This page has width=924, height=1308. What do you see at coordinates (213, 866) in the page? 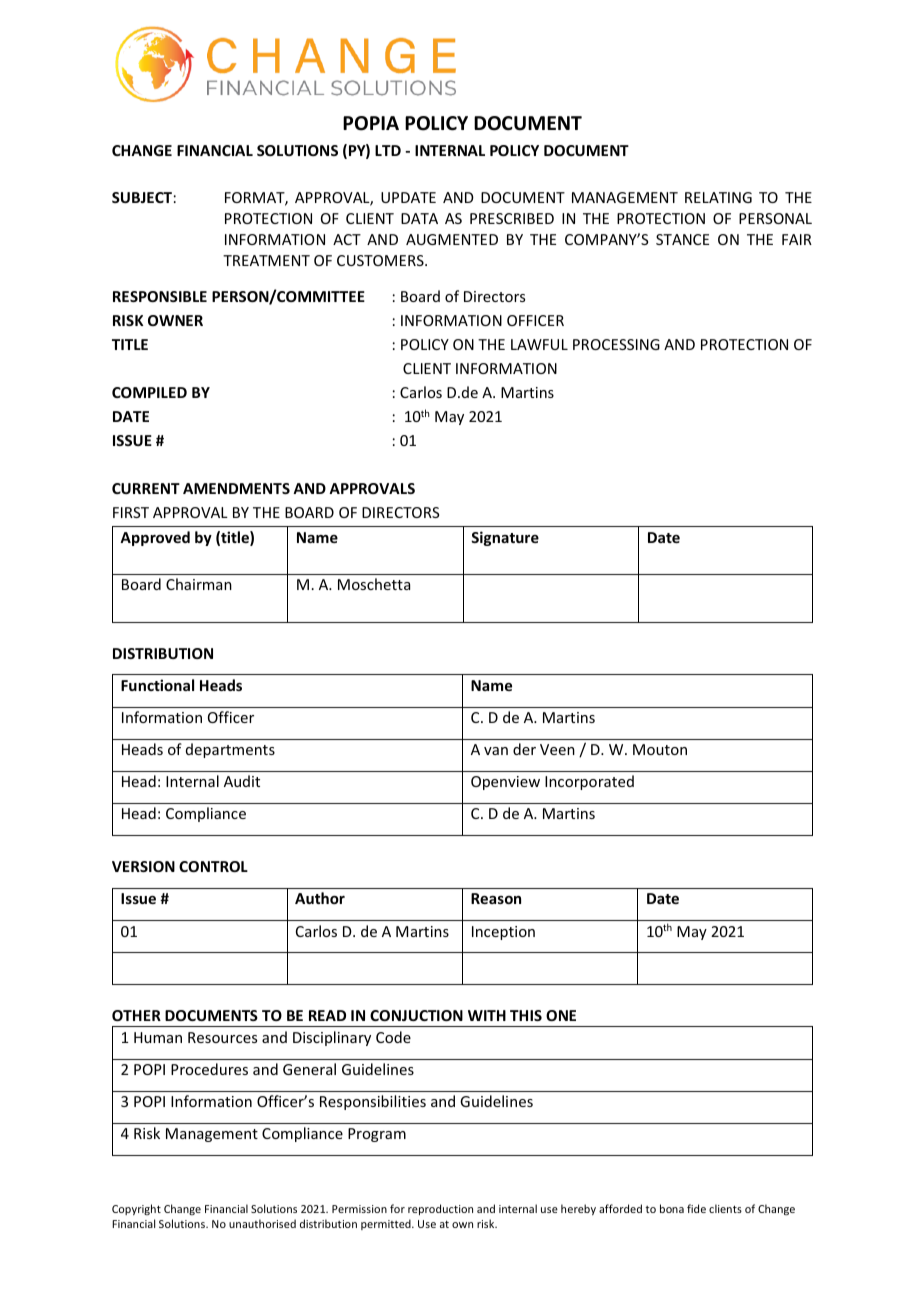
I see `CONTROL` at bounding box center [213, 866].
